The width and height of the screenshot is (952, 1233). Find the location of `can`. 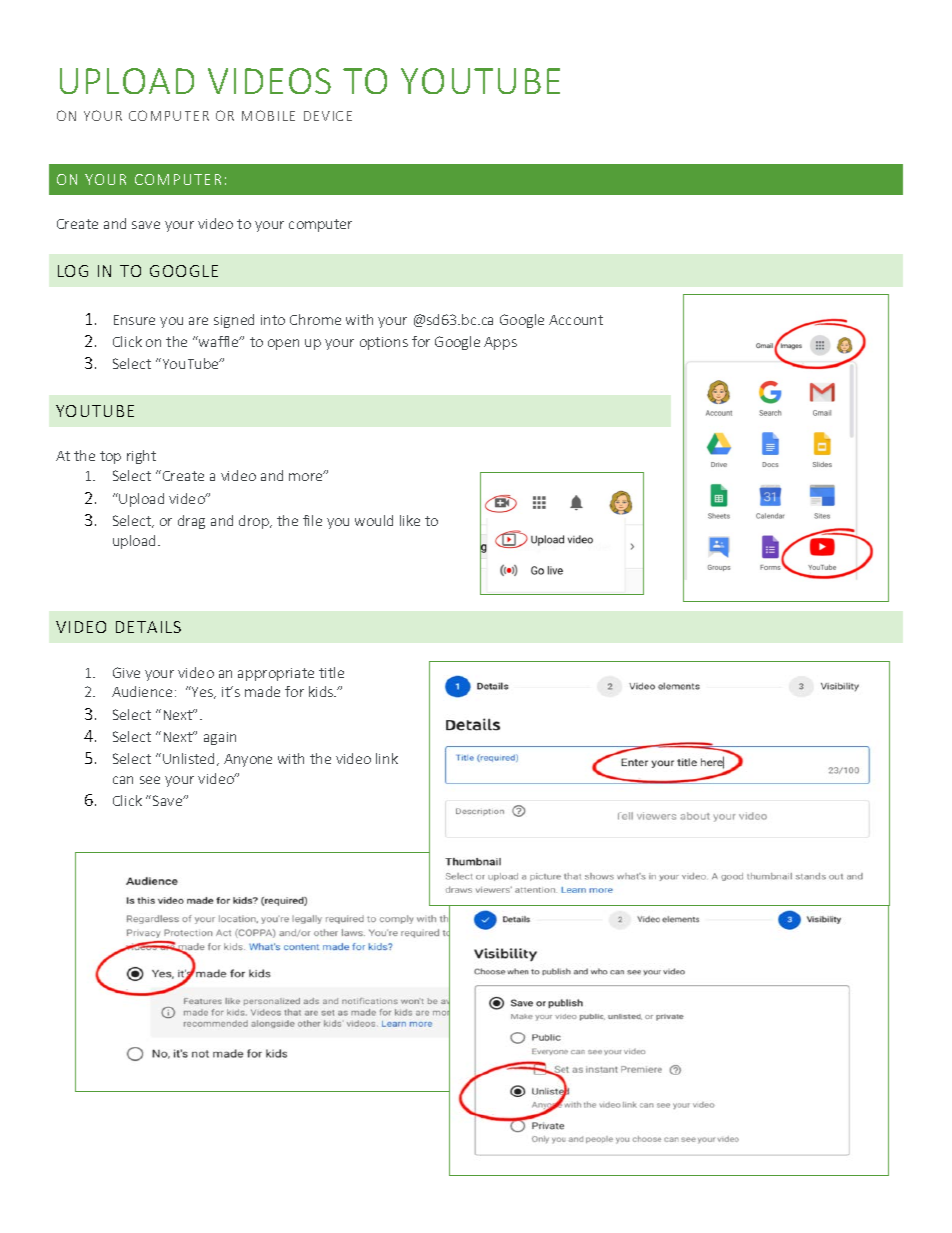

can is located at coordinates (123, 780).
